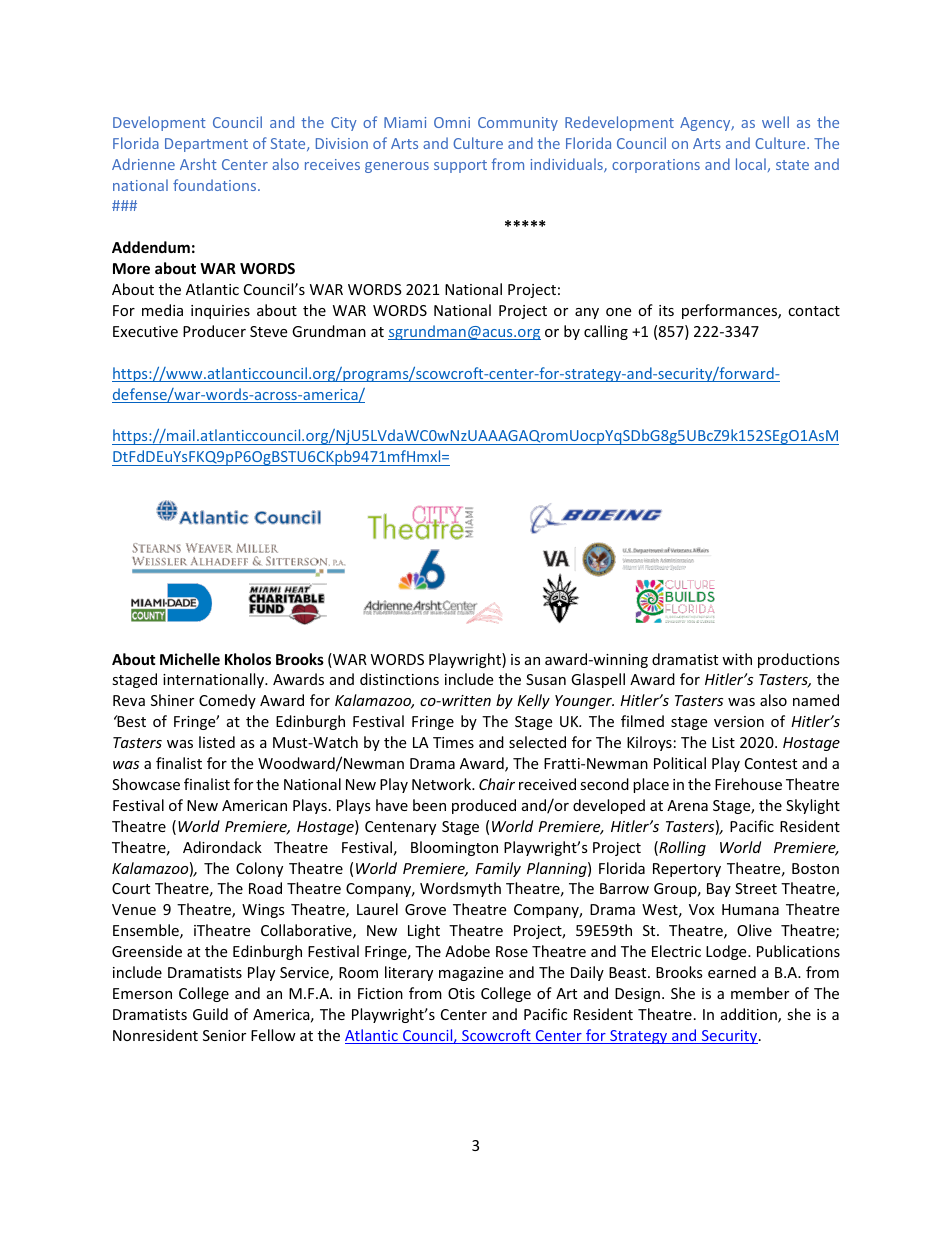 The image size is (952, 1233). I want to click on Guild, so click(210, 1014).
